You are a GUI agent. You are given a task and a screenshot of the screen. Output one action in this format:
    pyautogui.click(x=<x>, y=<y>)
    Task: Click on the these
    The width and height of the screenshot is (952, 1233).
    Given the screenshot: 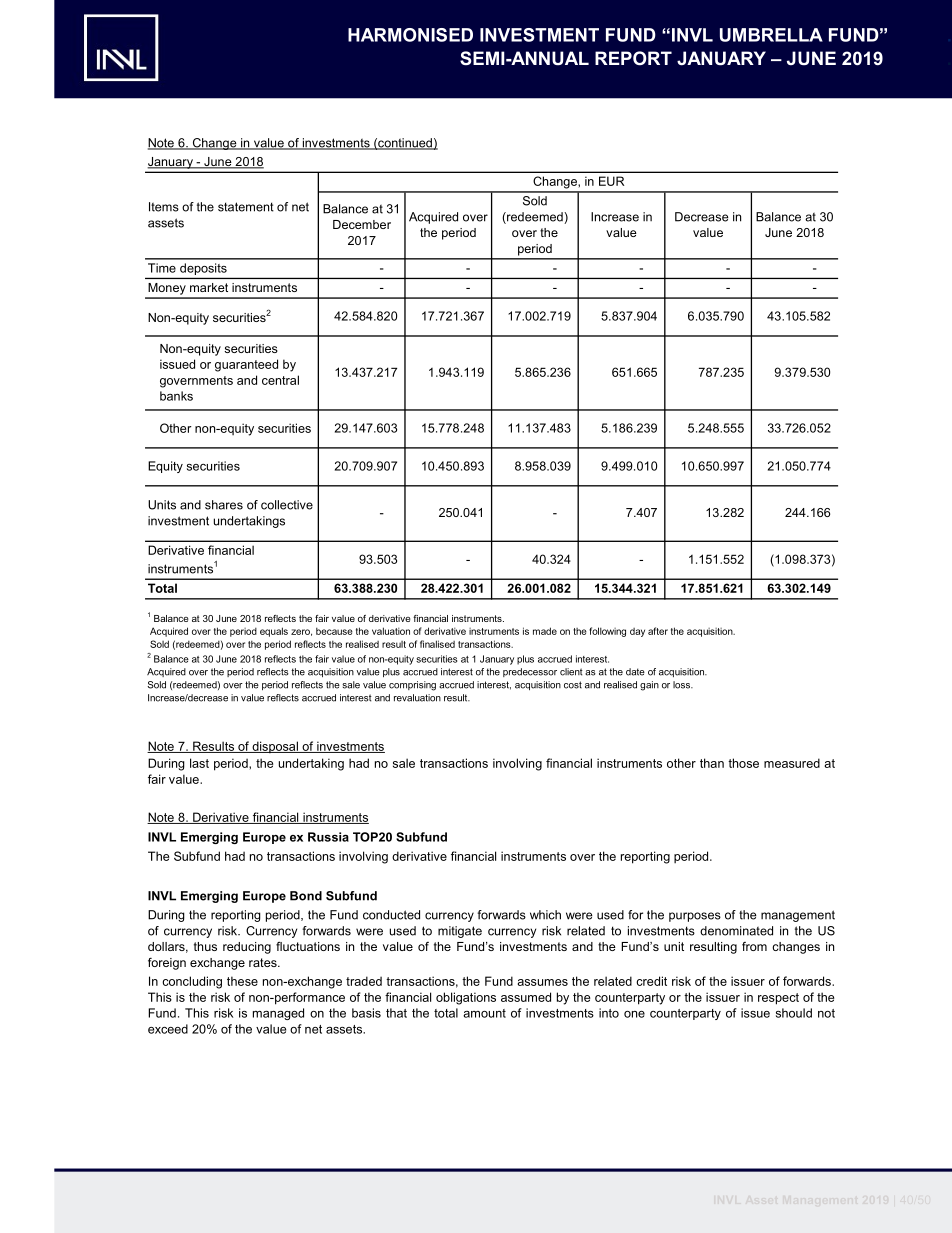 What is the action you would take?
    pyautogui.click(x=242, y=981)
